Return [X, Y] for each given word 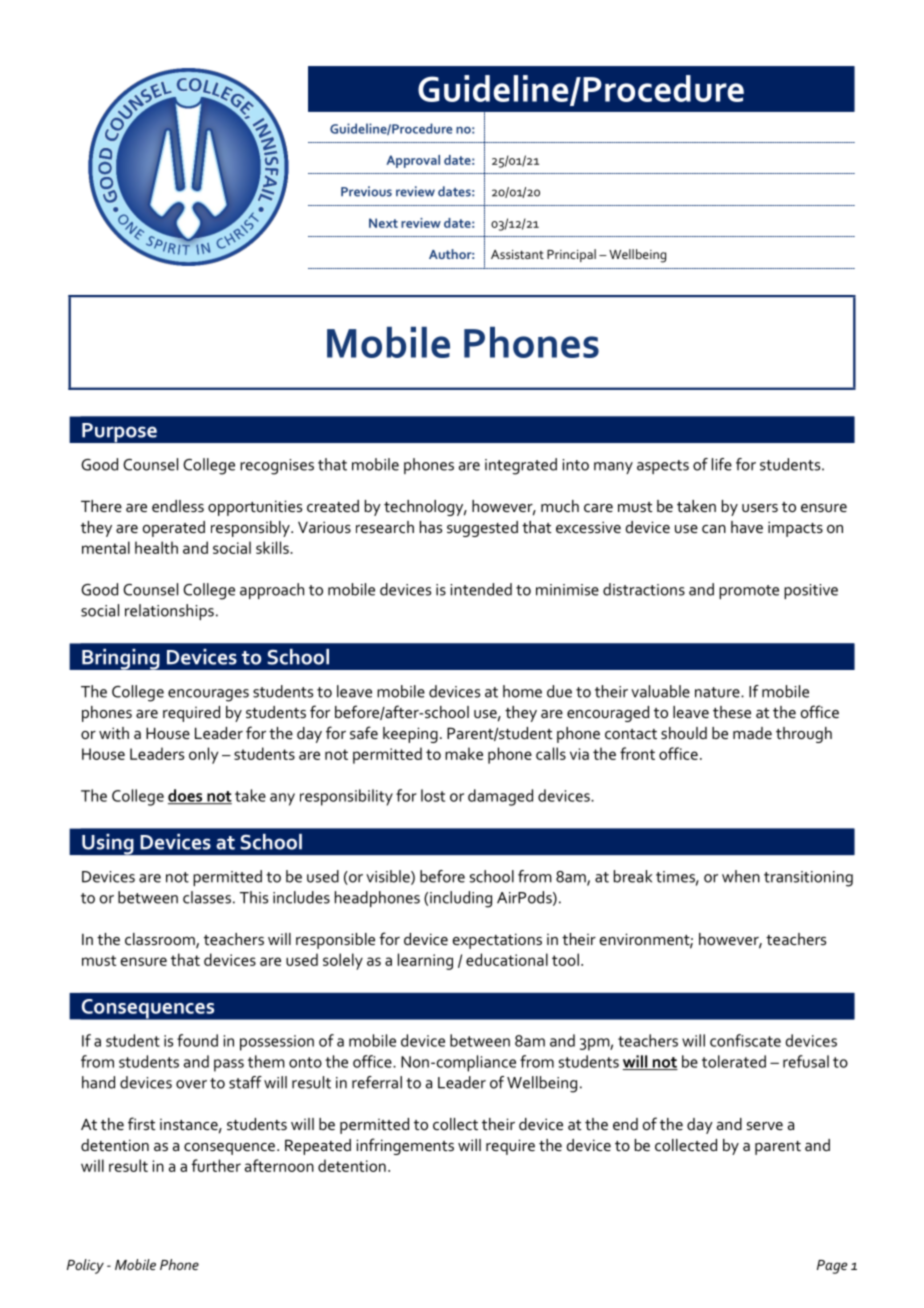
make [464, 753]
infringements [405, 1146]
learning [425, 961]
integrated [521, 466]
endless [178, 506]
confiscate [745, 1040]
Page [832, 1267]
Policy [85, 1266]
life [722, 464]
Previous [366, 191]
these [732, 712]
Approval [413, 161]
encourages [208, 695]
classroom [161, 940]
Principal [571, 255]
